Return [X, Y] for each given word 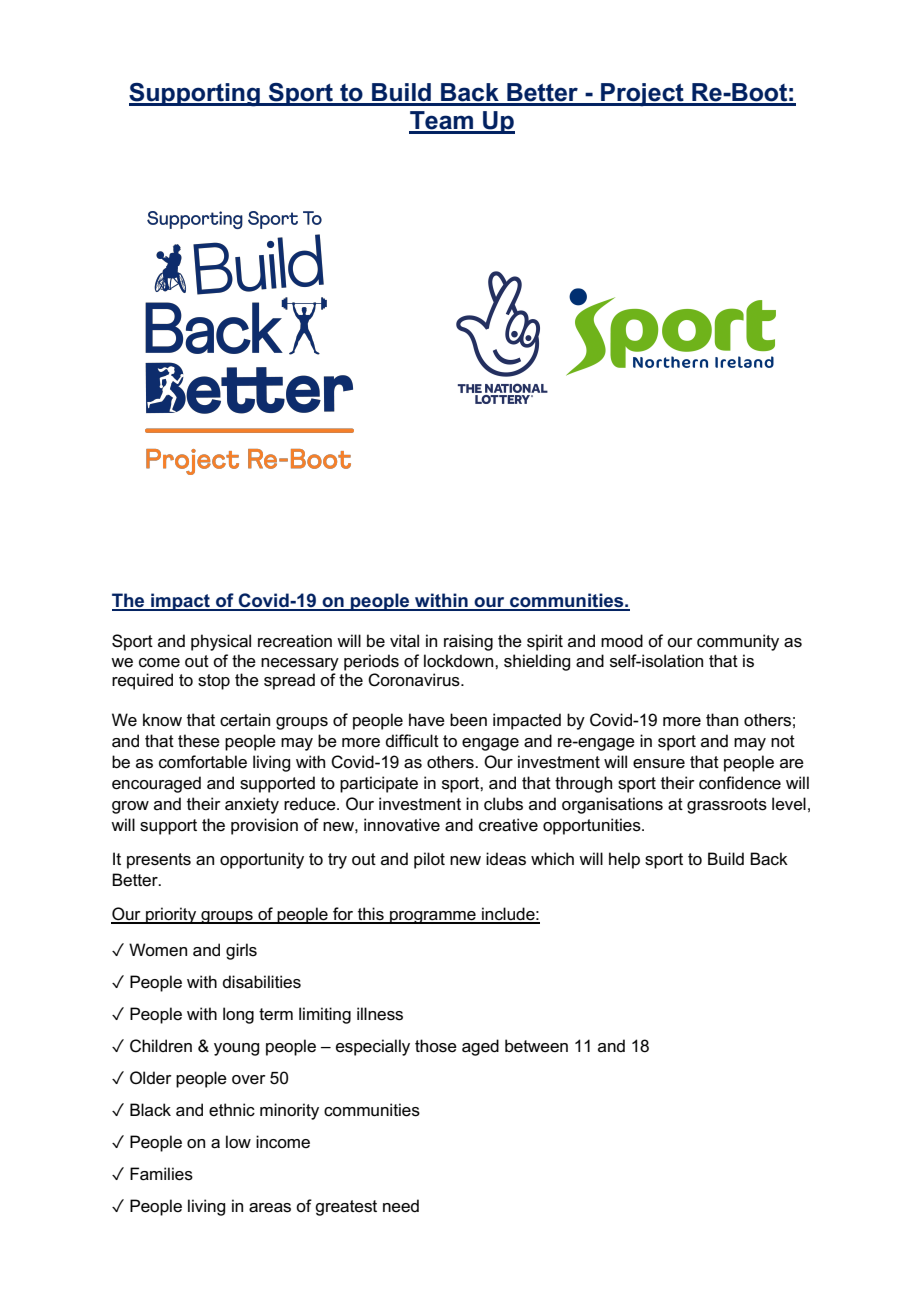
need [401, 1206]
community [738, 642]
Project [642, 95]
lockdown [460, 661]
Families [161, 1174]
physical [221, 642]
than [722, 719]
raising [468, 642]
